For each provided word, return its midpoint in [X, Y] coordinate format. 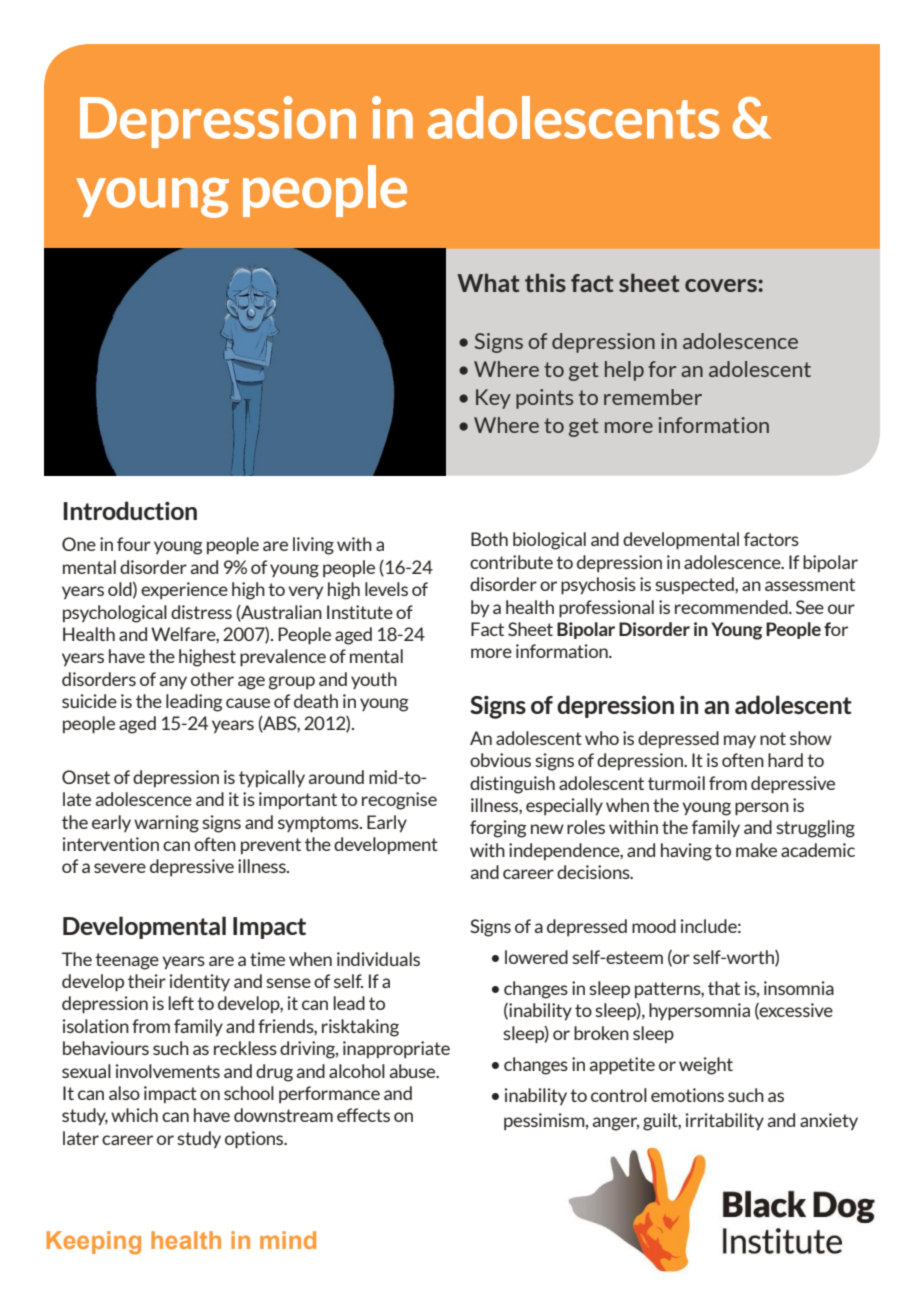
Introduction [130, 510]
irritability [725, 1121]
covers [722, 285]
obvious [500, 760]
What [488, 282]
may [740, 741]
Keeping [93, 1242]
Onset [86, 777]
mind [288, 1240]
